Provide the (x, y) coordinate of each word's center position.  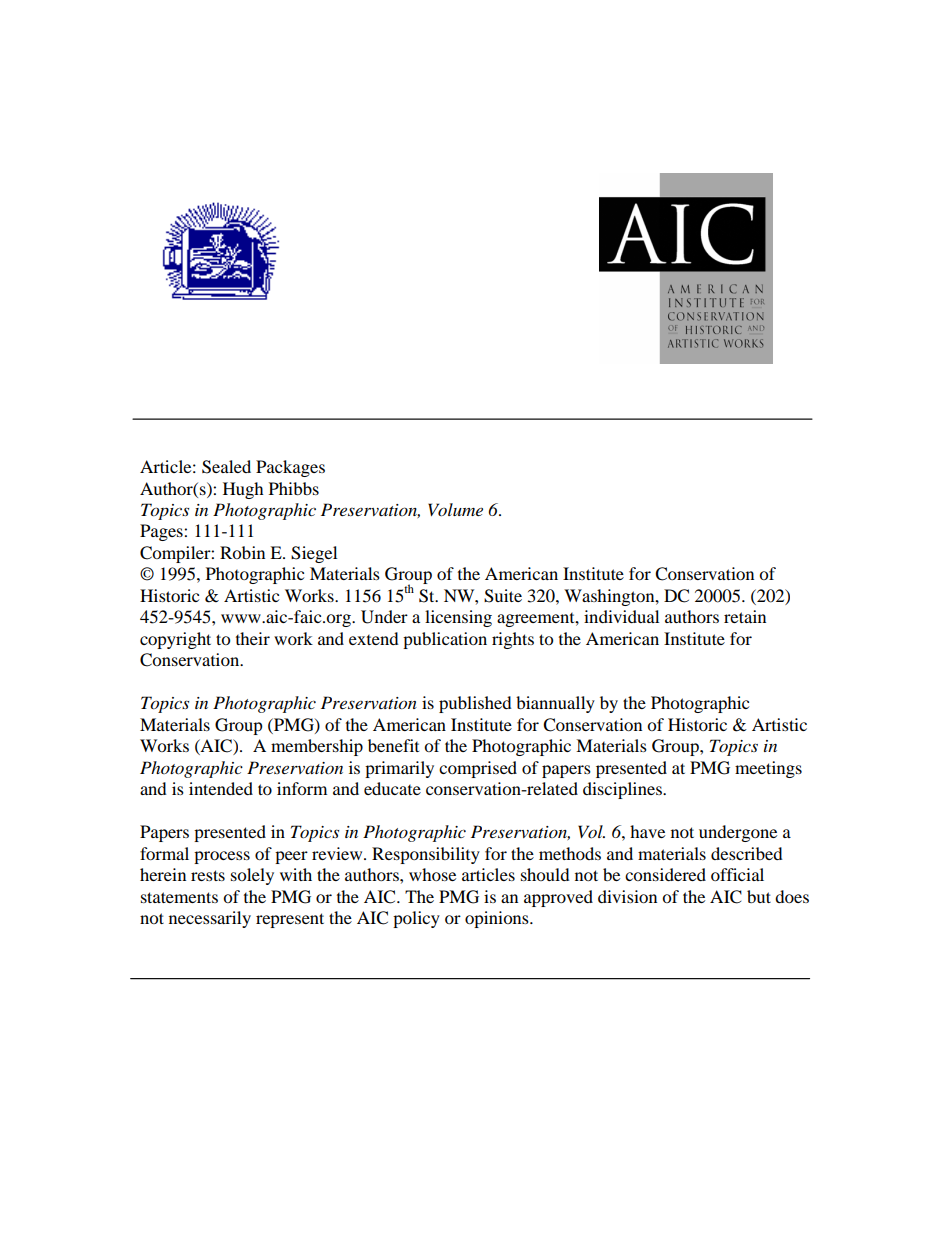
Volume (455, 509)
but (759, 896)
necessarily (210, 919)
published (475, 704)
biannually (555, 704)
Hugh (243, 490)
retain (745, 616)
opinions (498, 919)
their (253, 638)
